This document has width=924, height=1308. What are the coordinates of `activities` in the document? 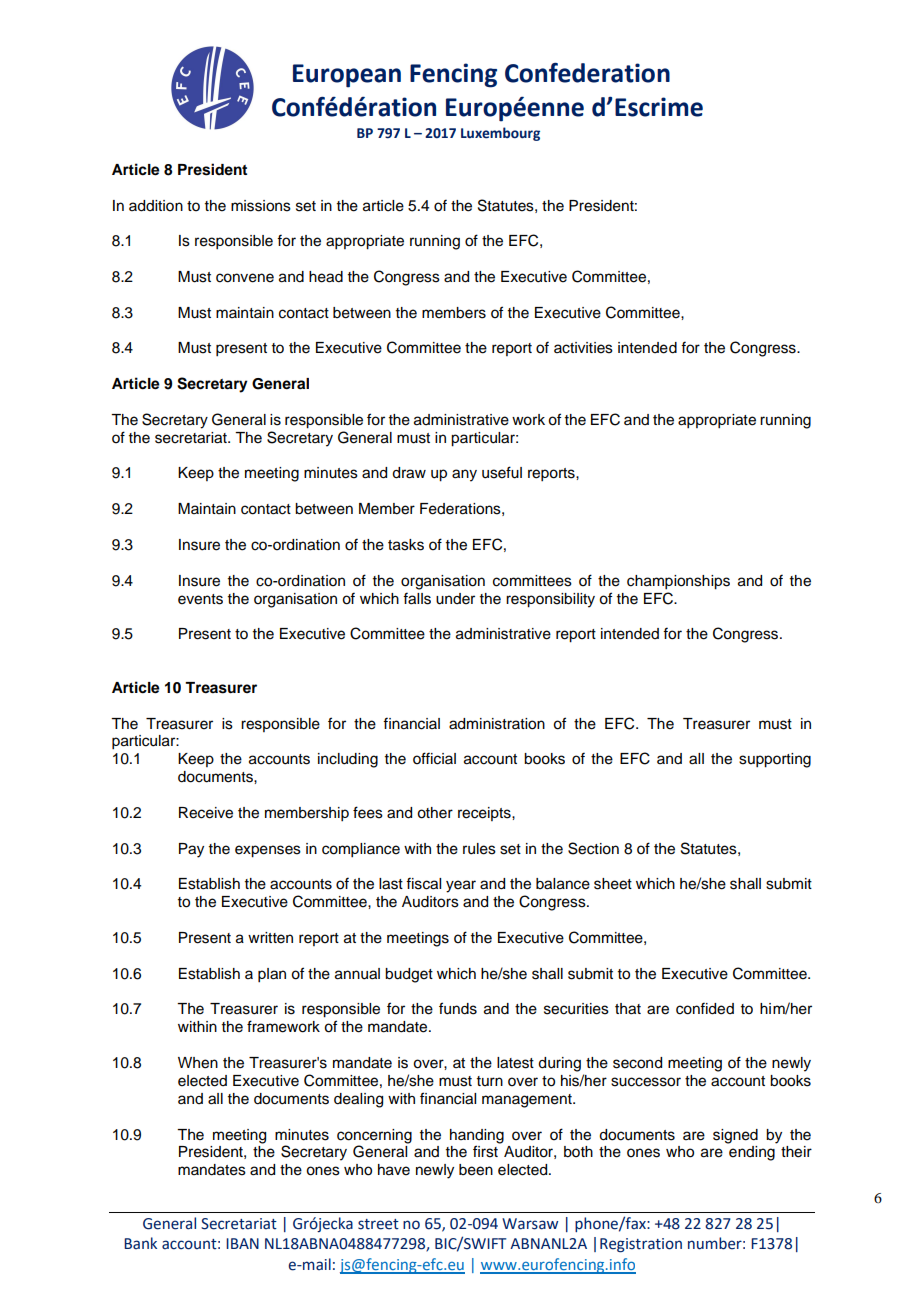 It's located at (583, 348).
